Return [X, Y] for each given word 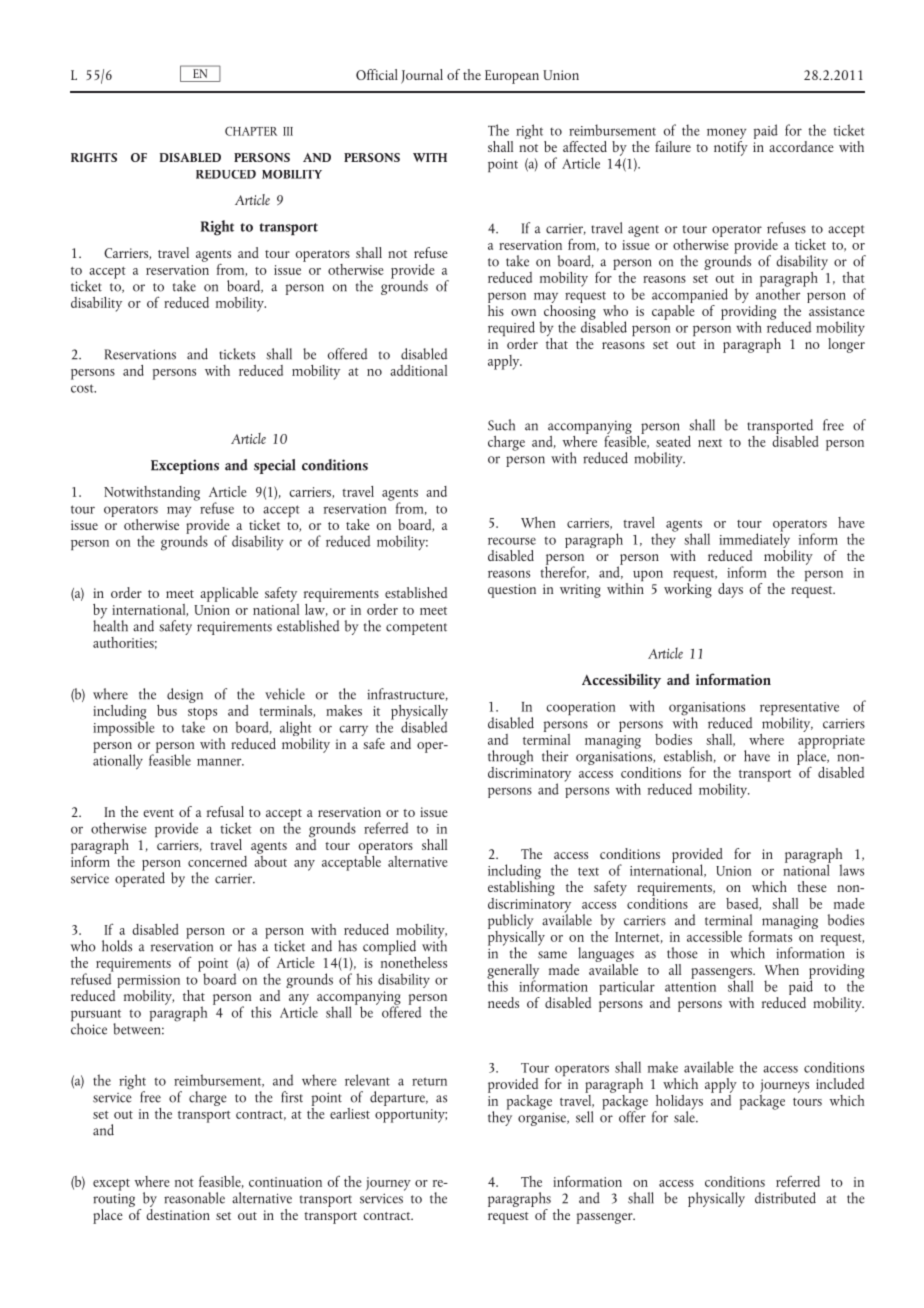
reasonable [194, 1198]
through [510, 759]
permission [148, 983]
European [512, 77]
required [511, 330]
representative [799, 710]
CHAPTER [251, 131]
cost [83, 388]
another [778, 293]
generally [513, 972]
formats [772, 935]
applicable [229, 594]
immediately [754, 541]
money [726, 135]
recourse [512, 541]
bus [167, 710]
